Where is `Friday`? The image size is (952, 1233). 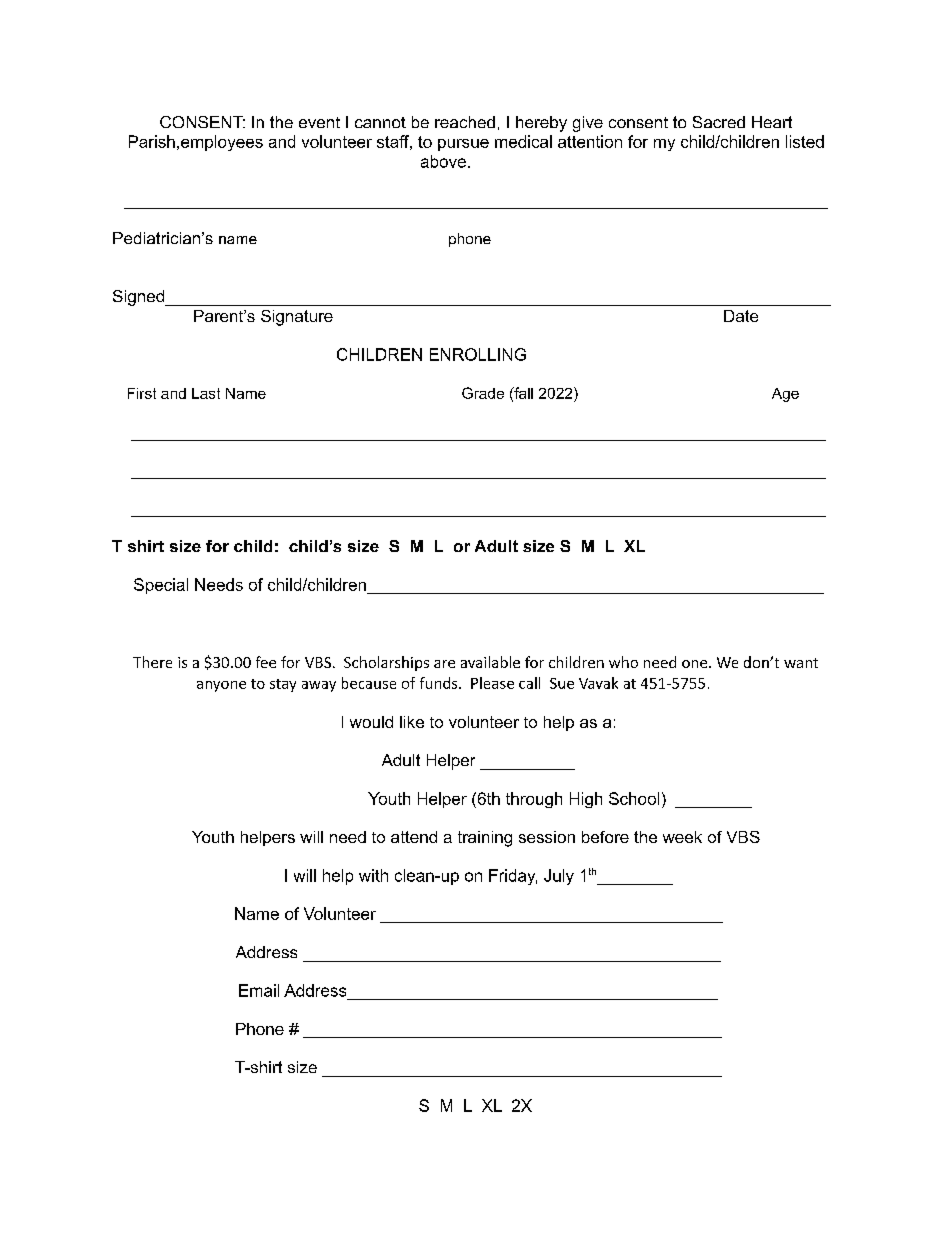
Friday is located at coordinates (513, 877).
